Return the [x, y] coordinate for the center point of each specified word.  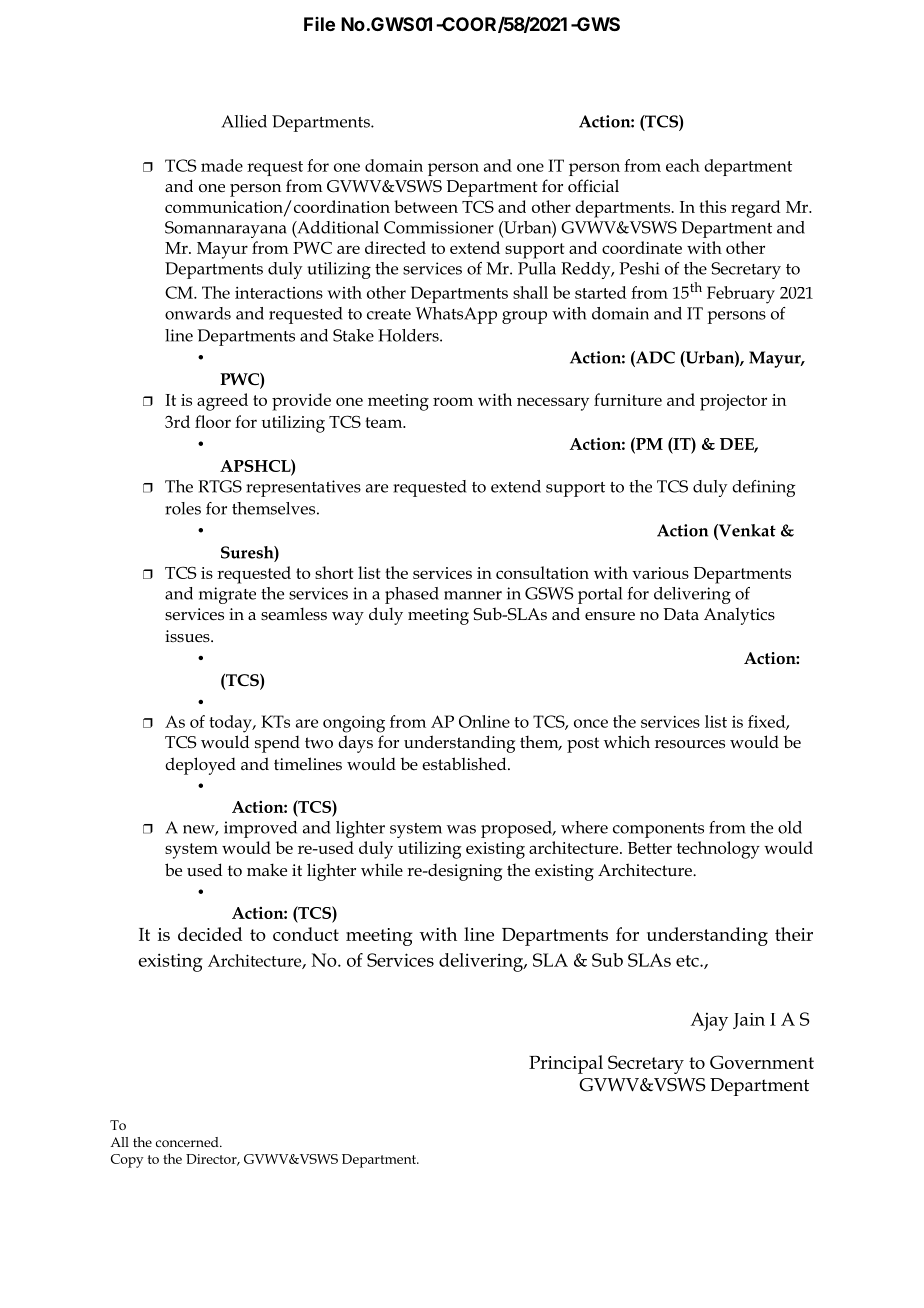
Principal [566, 1064]
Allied [244, 121]
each [683, 165]
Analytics [739, 616]
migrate [227, 595]
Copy [127, 1161]
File [319, 24]
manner [473, 595]
